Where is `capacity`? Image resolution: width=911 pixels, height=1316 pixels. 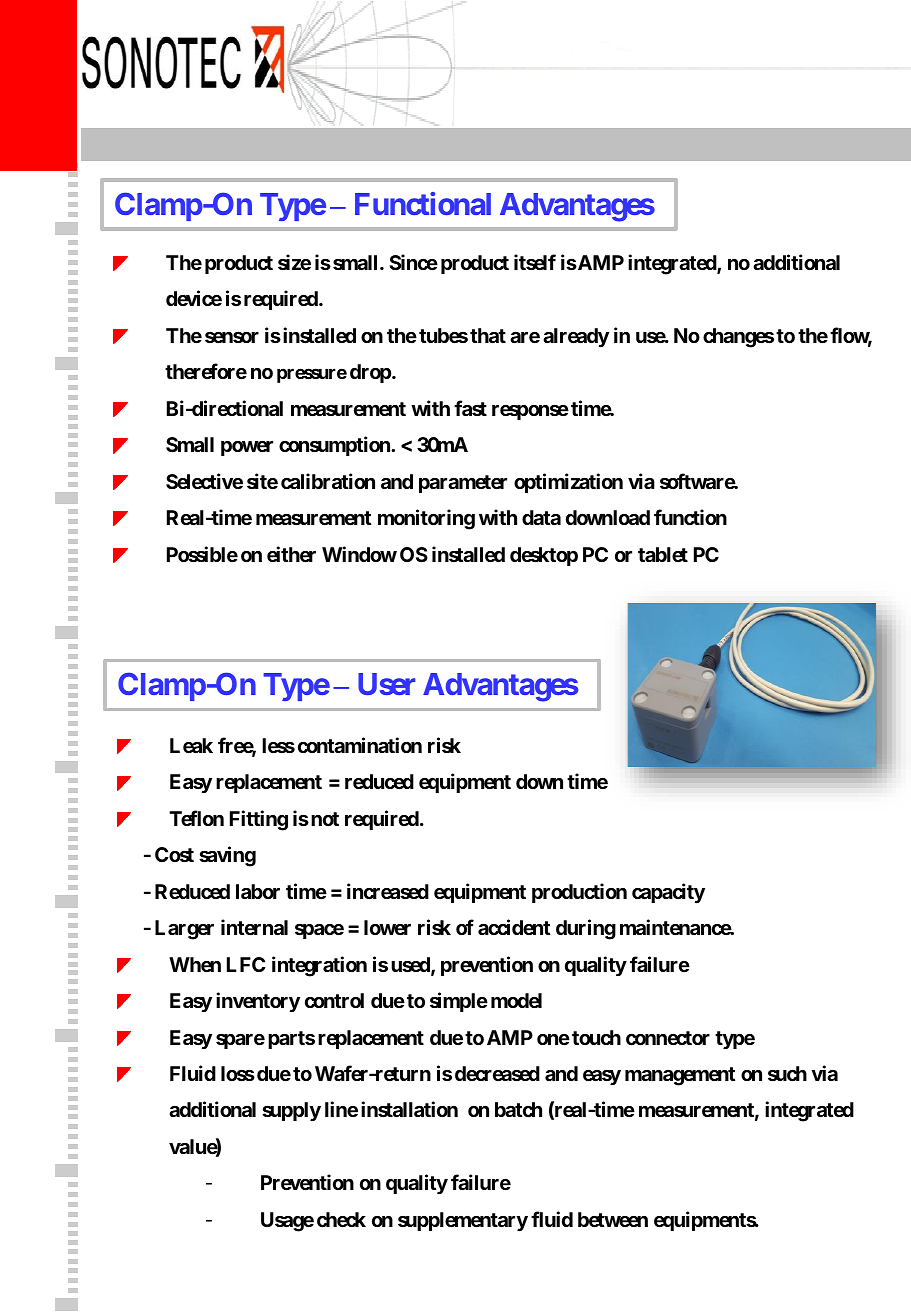
capacity is located at coordinates (668, 893).
